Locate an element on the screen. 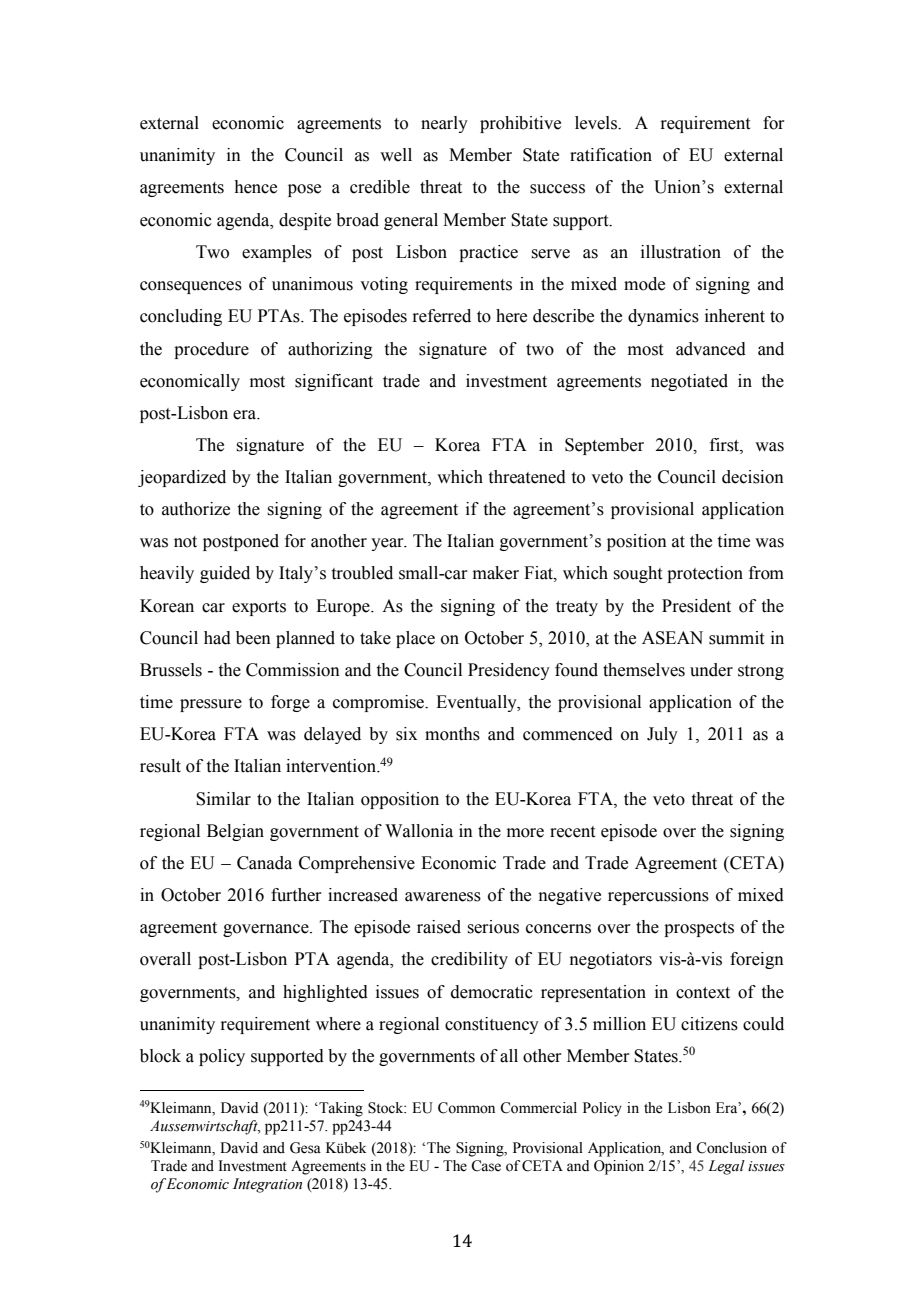  nearly is located at coordinates (444, 124).
